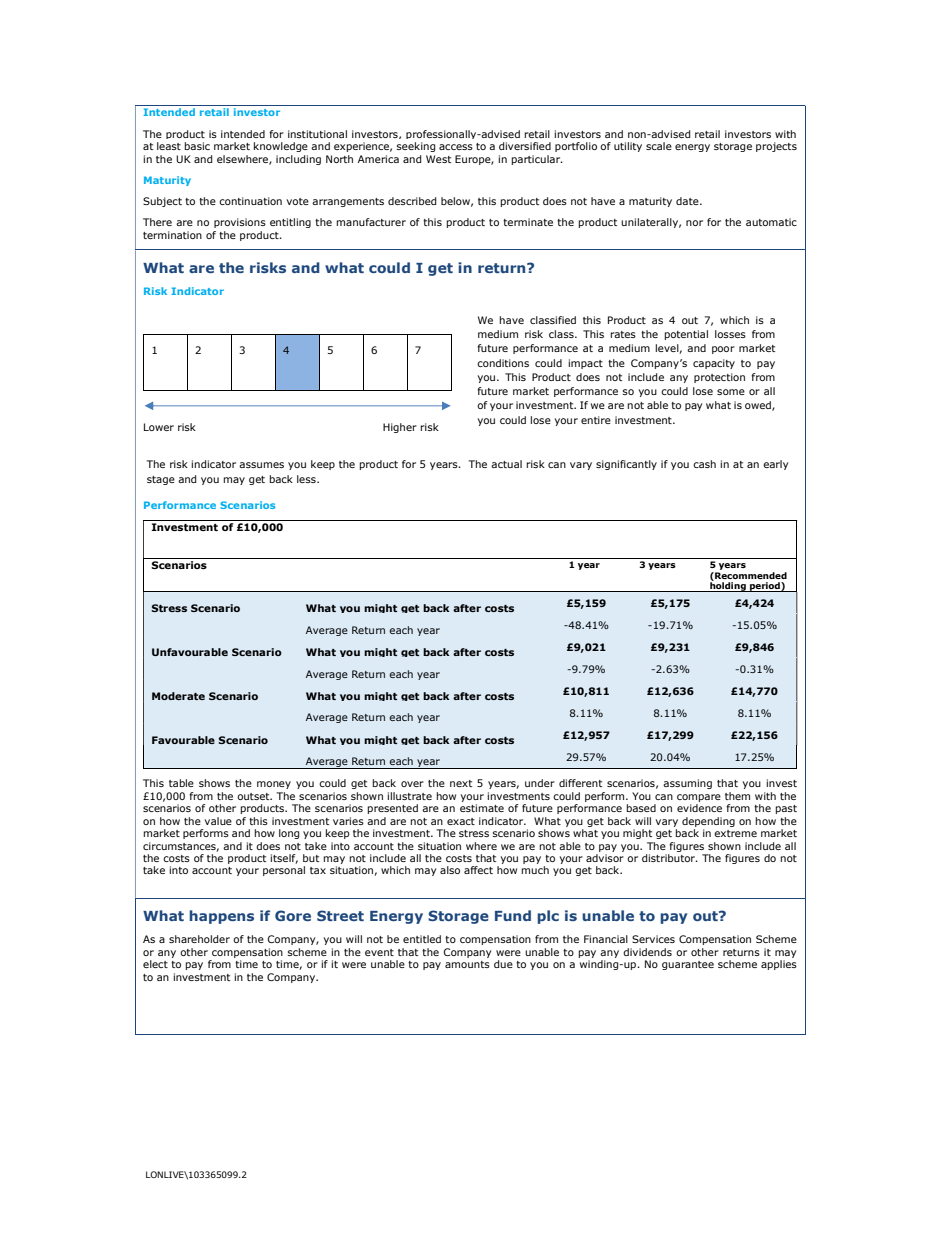 The image size is (952, 1233). What do you see at coordinates (199, 939) in the screenshot?
I see `shareholder` at bounding box center [199, 939].
